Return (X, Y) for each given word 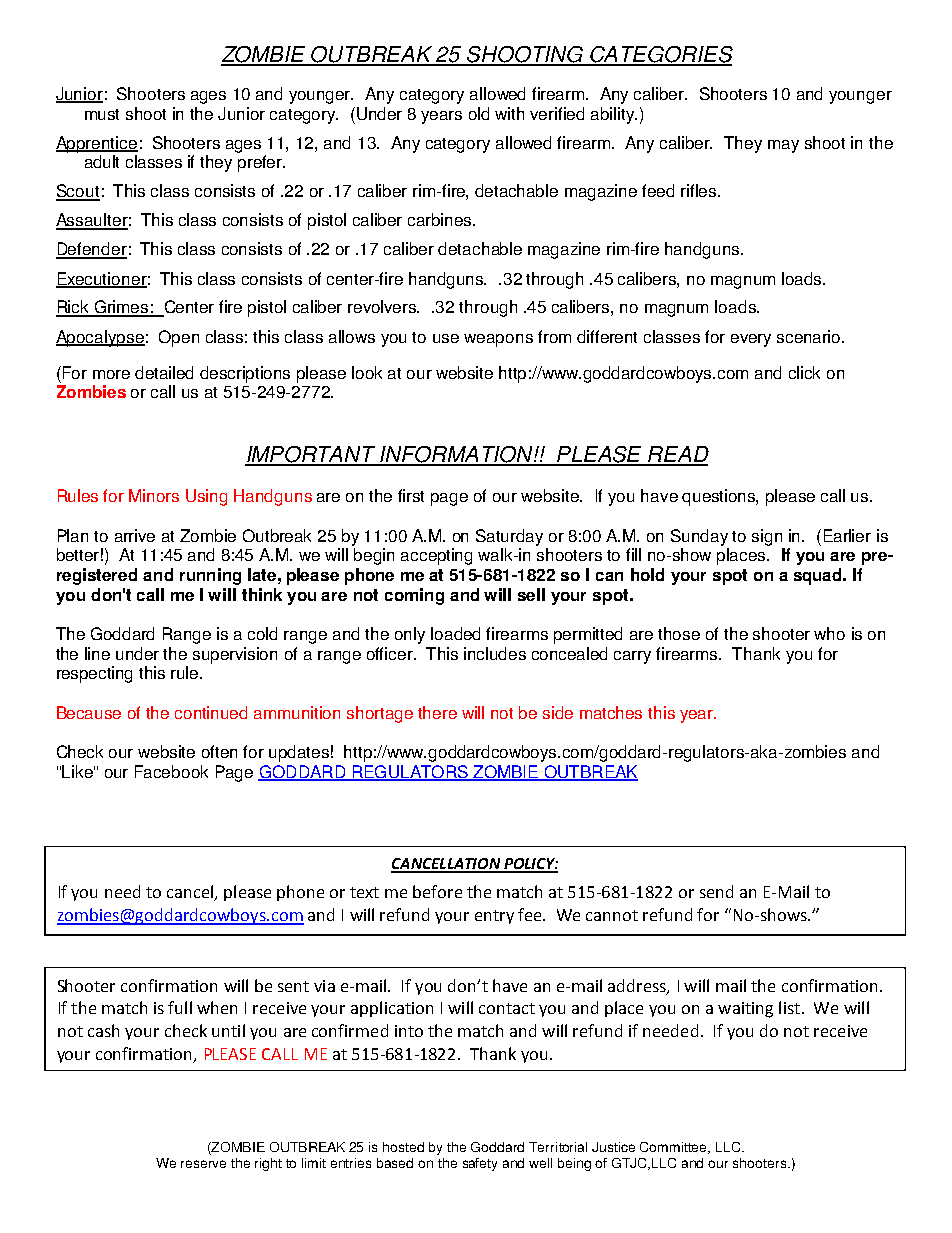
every (751, 340)
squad (819, 576)
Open (179, 338)
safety (480, 1164)
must (102, 114)
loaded (455, 633)
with (509, 113)
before (437, 891)
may (783, 146)
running (210, 576)
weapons (498, 340)
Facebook (171, 771)
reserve (203, 1164)
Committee (675, 1148)
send (716, 891)
